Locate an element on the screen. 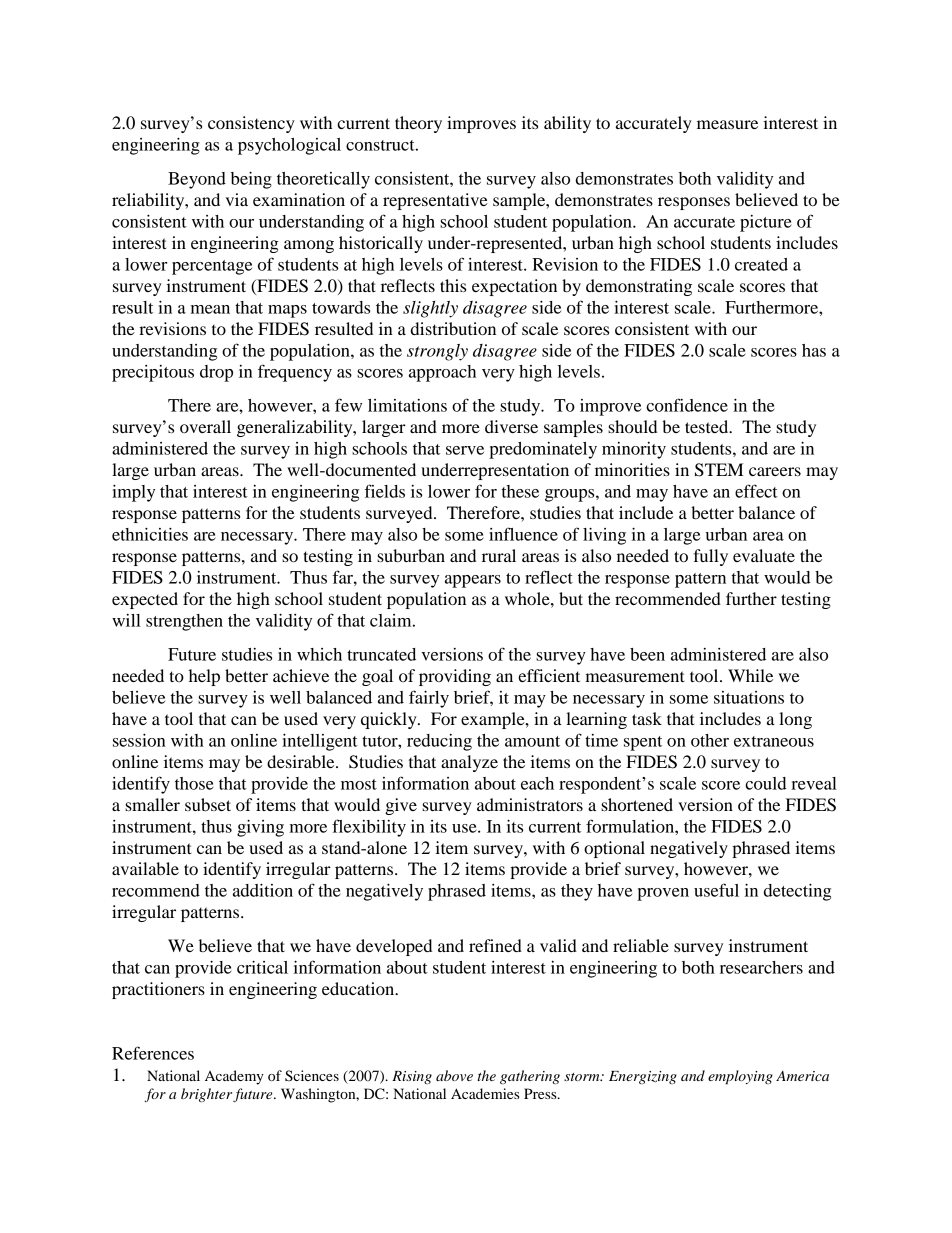 This screenshot has width=952, height=1233. above is located at coordinates (454, 1075).
